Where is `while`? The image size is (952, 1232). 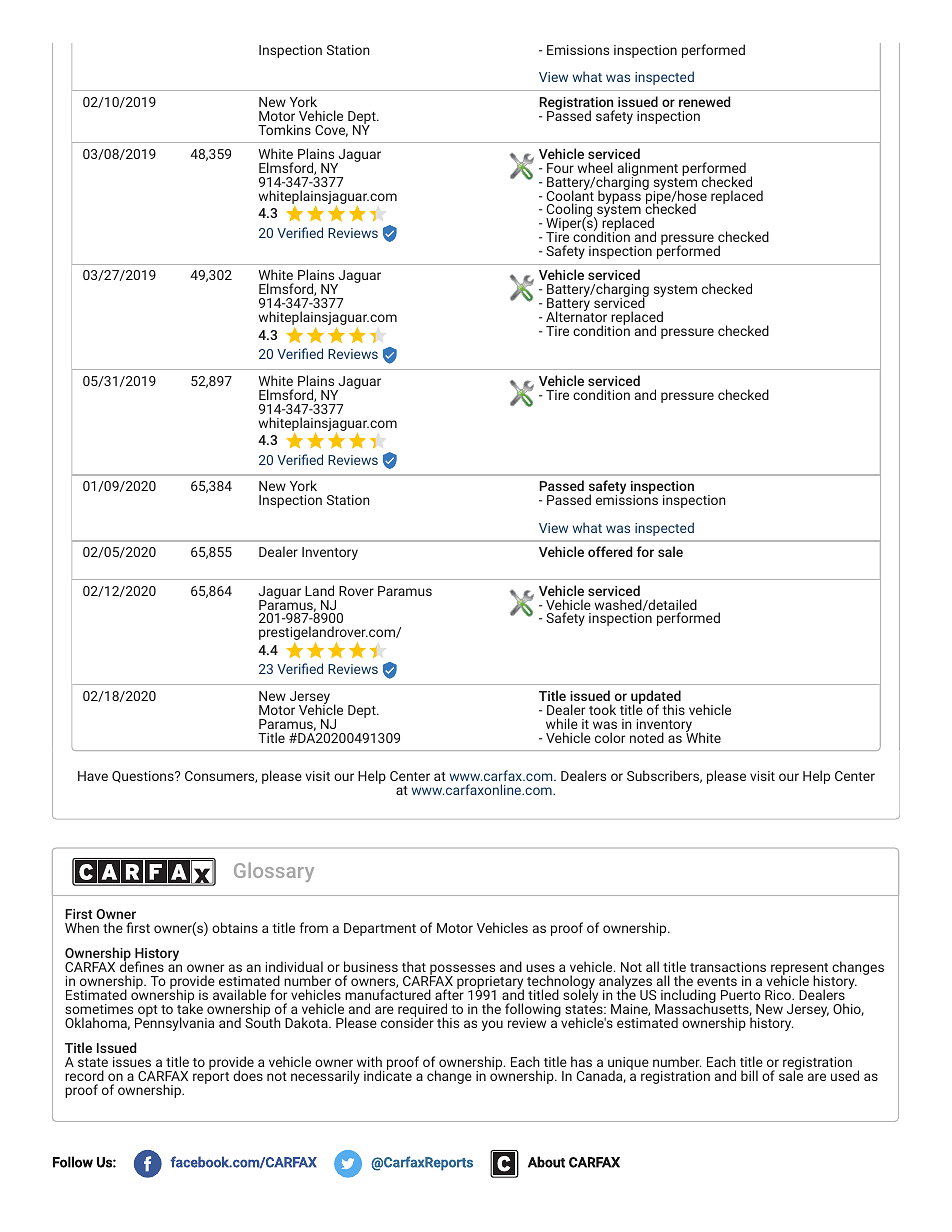
while is located at coordinates (562, 723).
